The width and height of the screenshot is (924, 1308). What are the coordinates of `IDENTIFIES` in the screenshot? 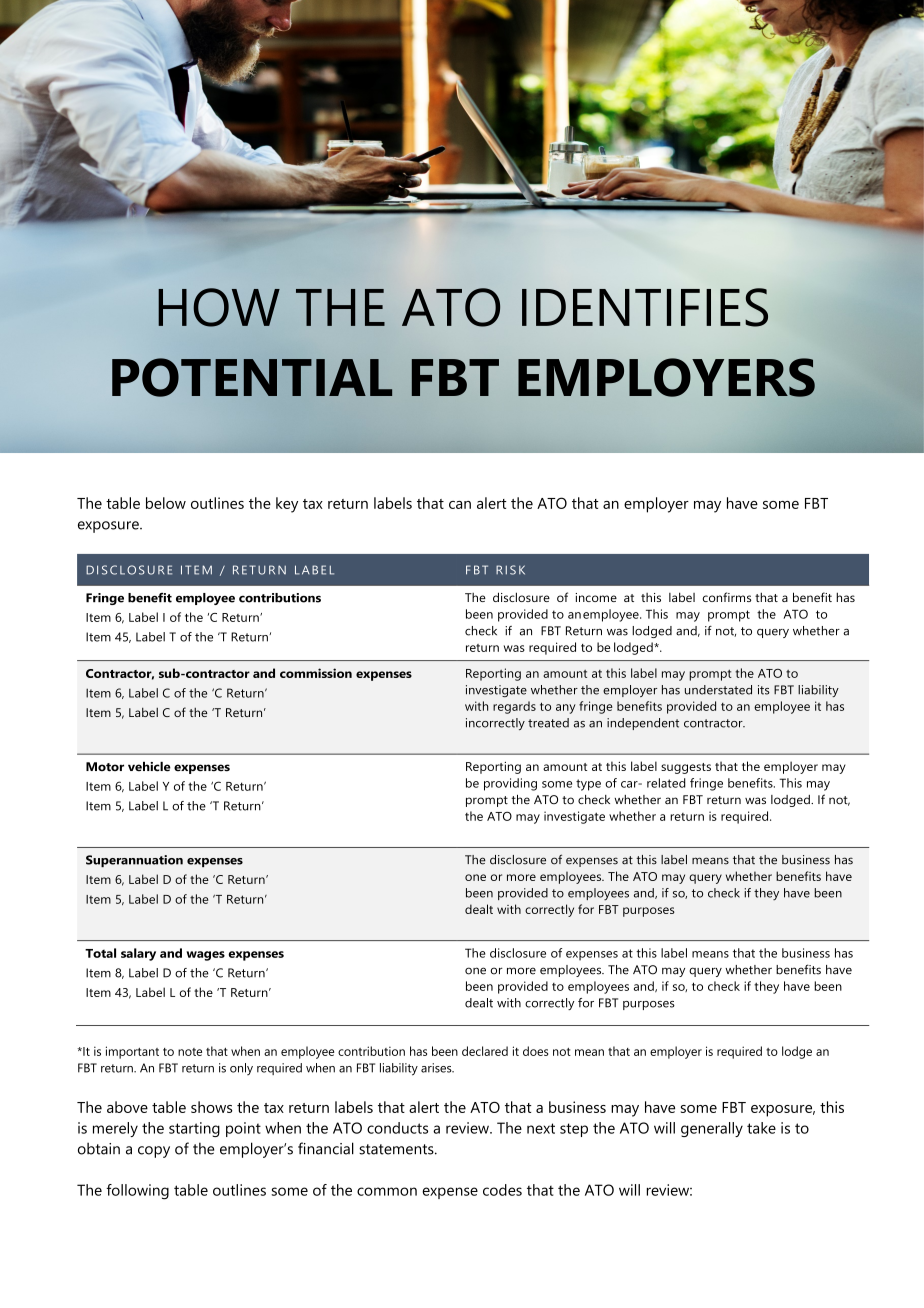 It's located at (645, 307).
